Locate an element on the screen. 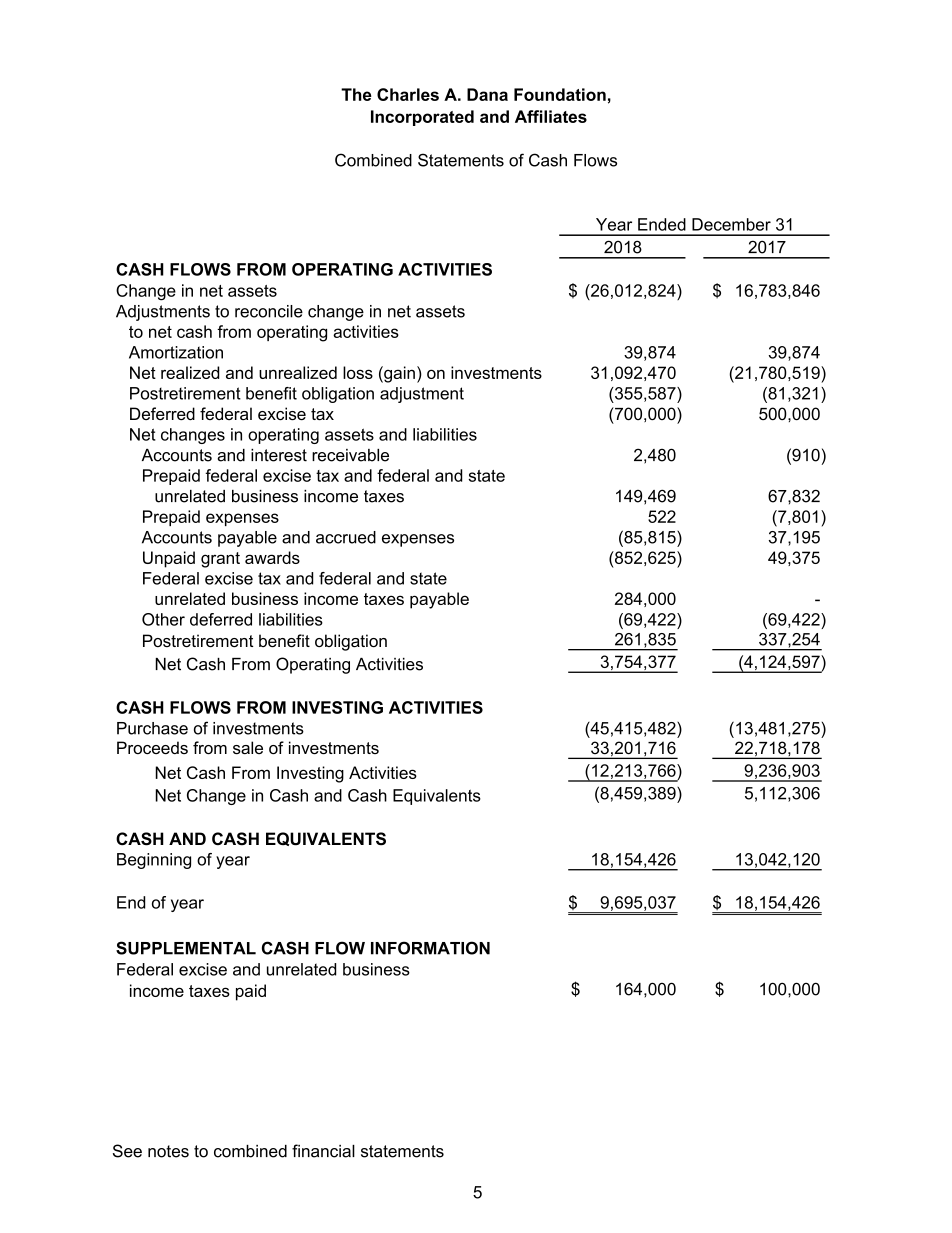  notes is located at coordinates (168, 1151).
